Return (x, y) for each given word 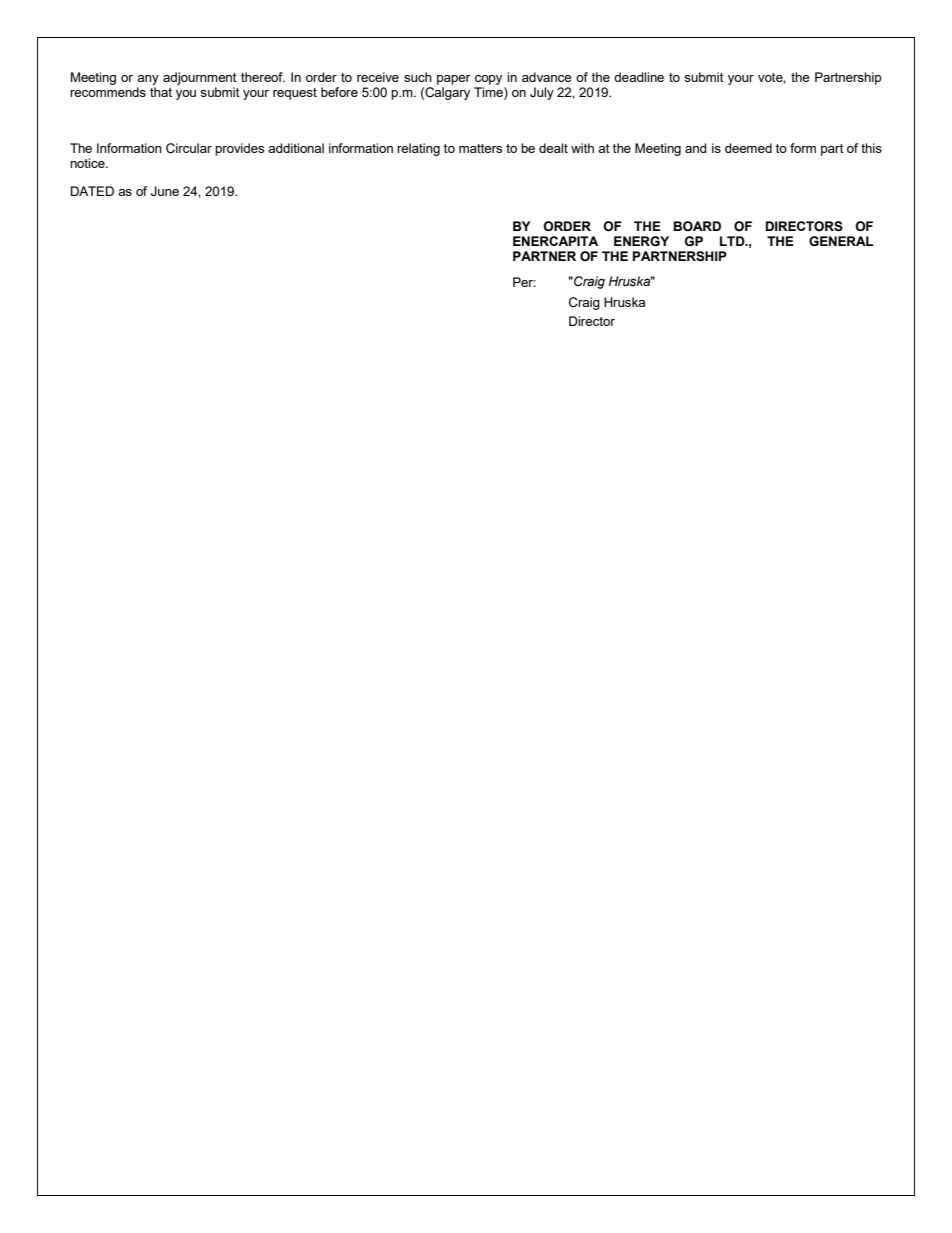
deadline (639, 77)
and (695, 148)
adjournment (200, 78)
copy (488, 80)
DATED (92, 191)
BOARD (697, 226)
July (542, 93)
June (165, 191)
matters (480, 148)
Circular (189, 148)
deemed (748, 148)
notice (88, 163)
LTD (733, 241)
